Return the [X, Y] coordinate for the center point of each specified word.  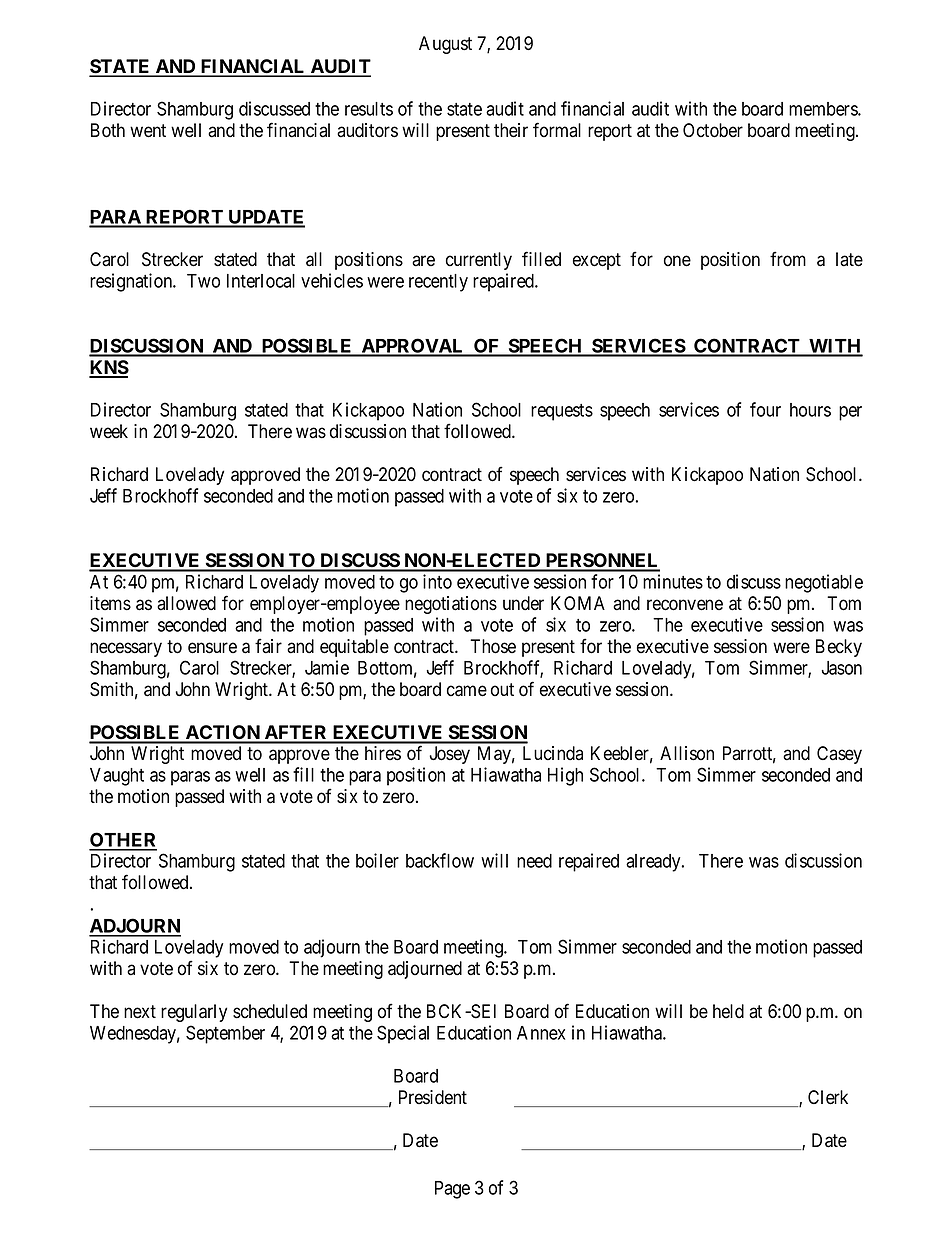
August [445, 45]
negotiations [451, 605]
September [225, 1034]
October [713, 130]
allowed [186, 603]
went [148, 131]
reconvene [685, 605]
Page [452, 1190]
